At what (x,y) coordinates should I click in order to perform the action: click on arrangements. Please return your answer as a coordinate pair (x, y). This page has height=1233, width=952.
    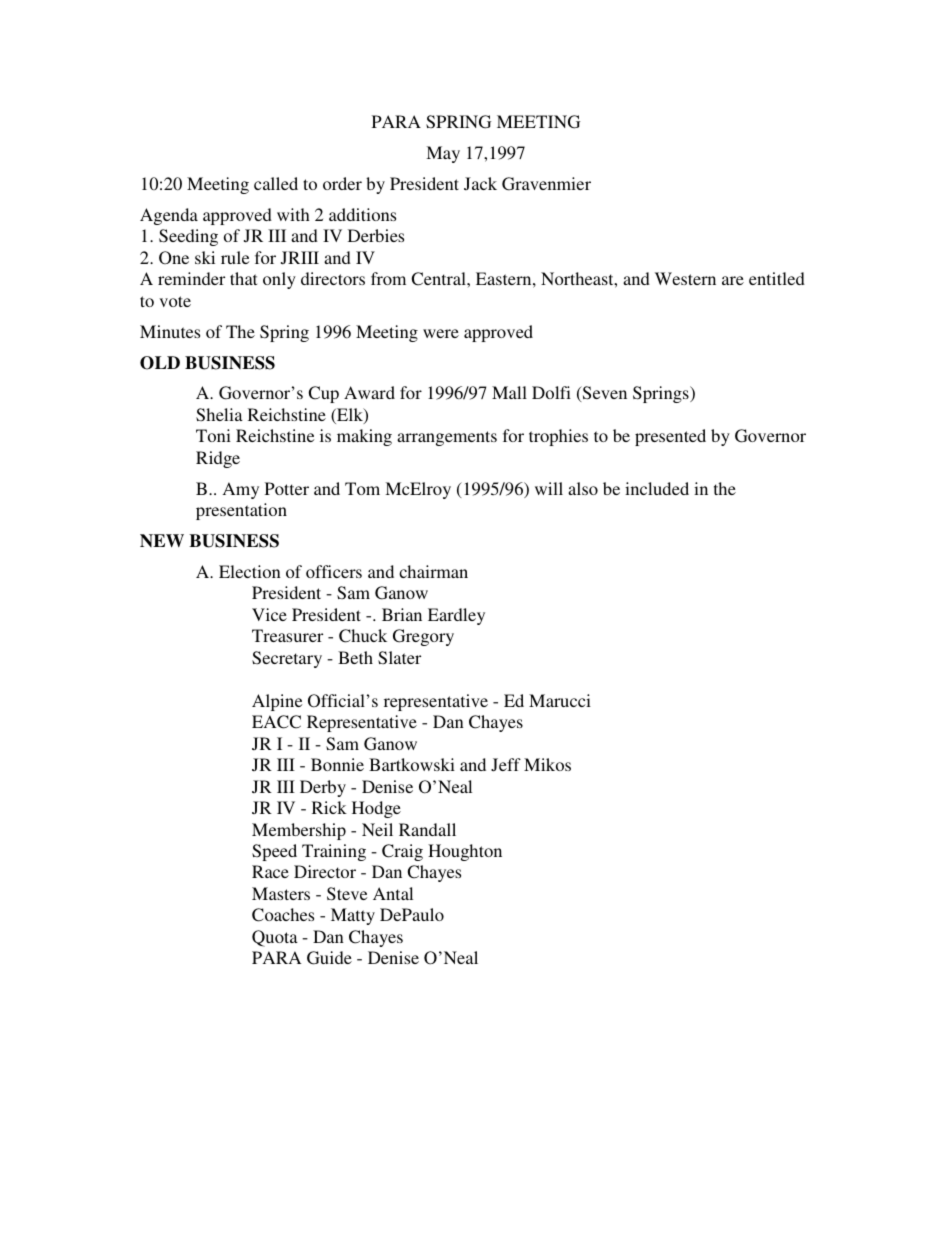
    Looking at the image, I should click on (447, 438).
